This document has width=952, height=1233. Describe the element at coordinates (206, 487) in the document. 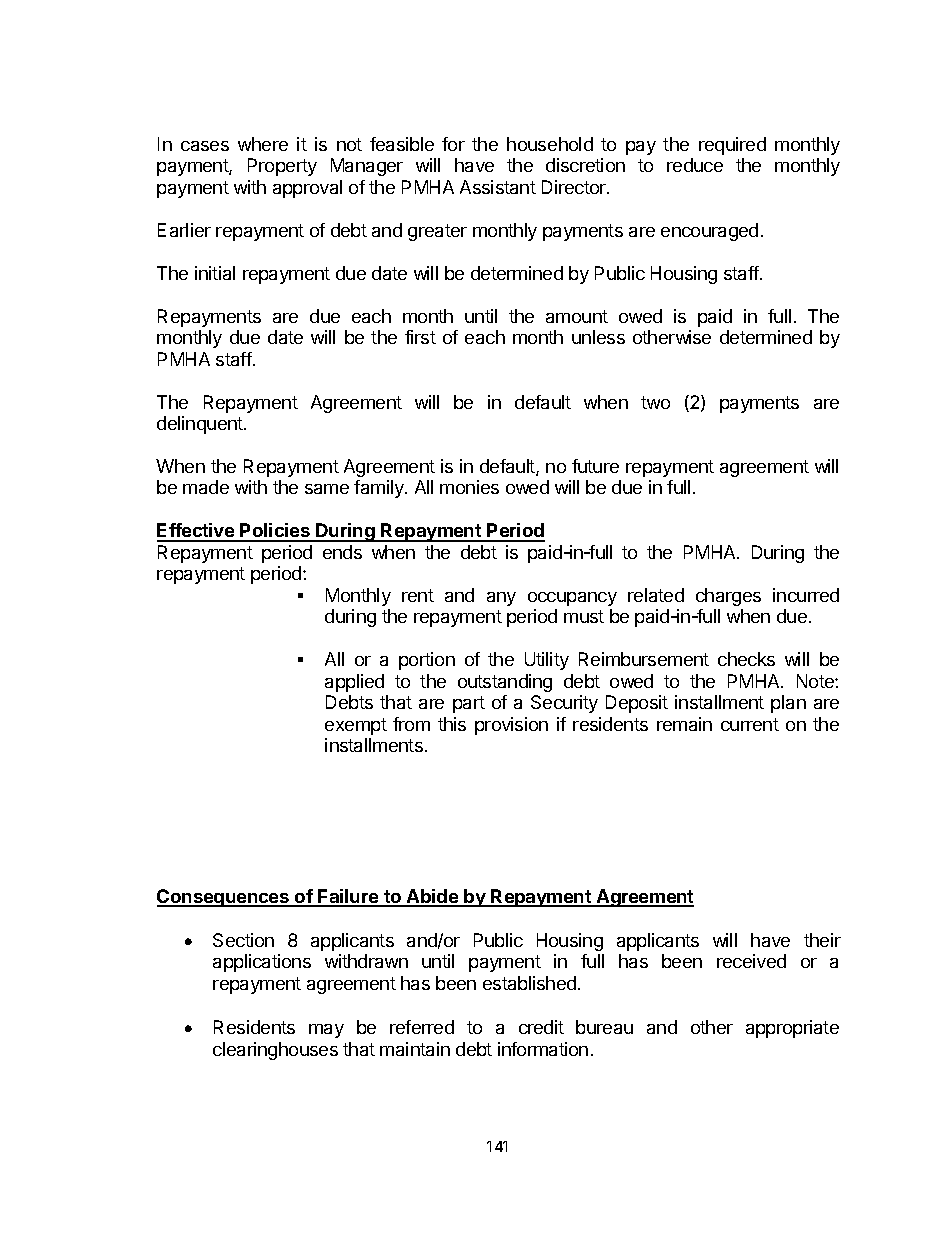

I see `made` at that location.
